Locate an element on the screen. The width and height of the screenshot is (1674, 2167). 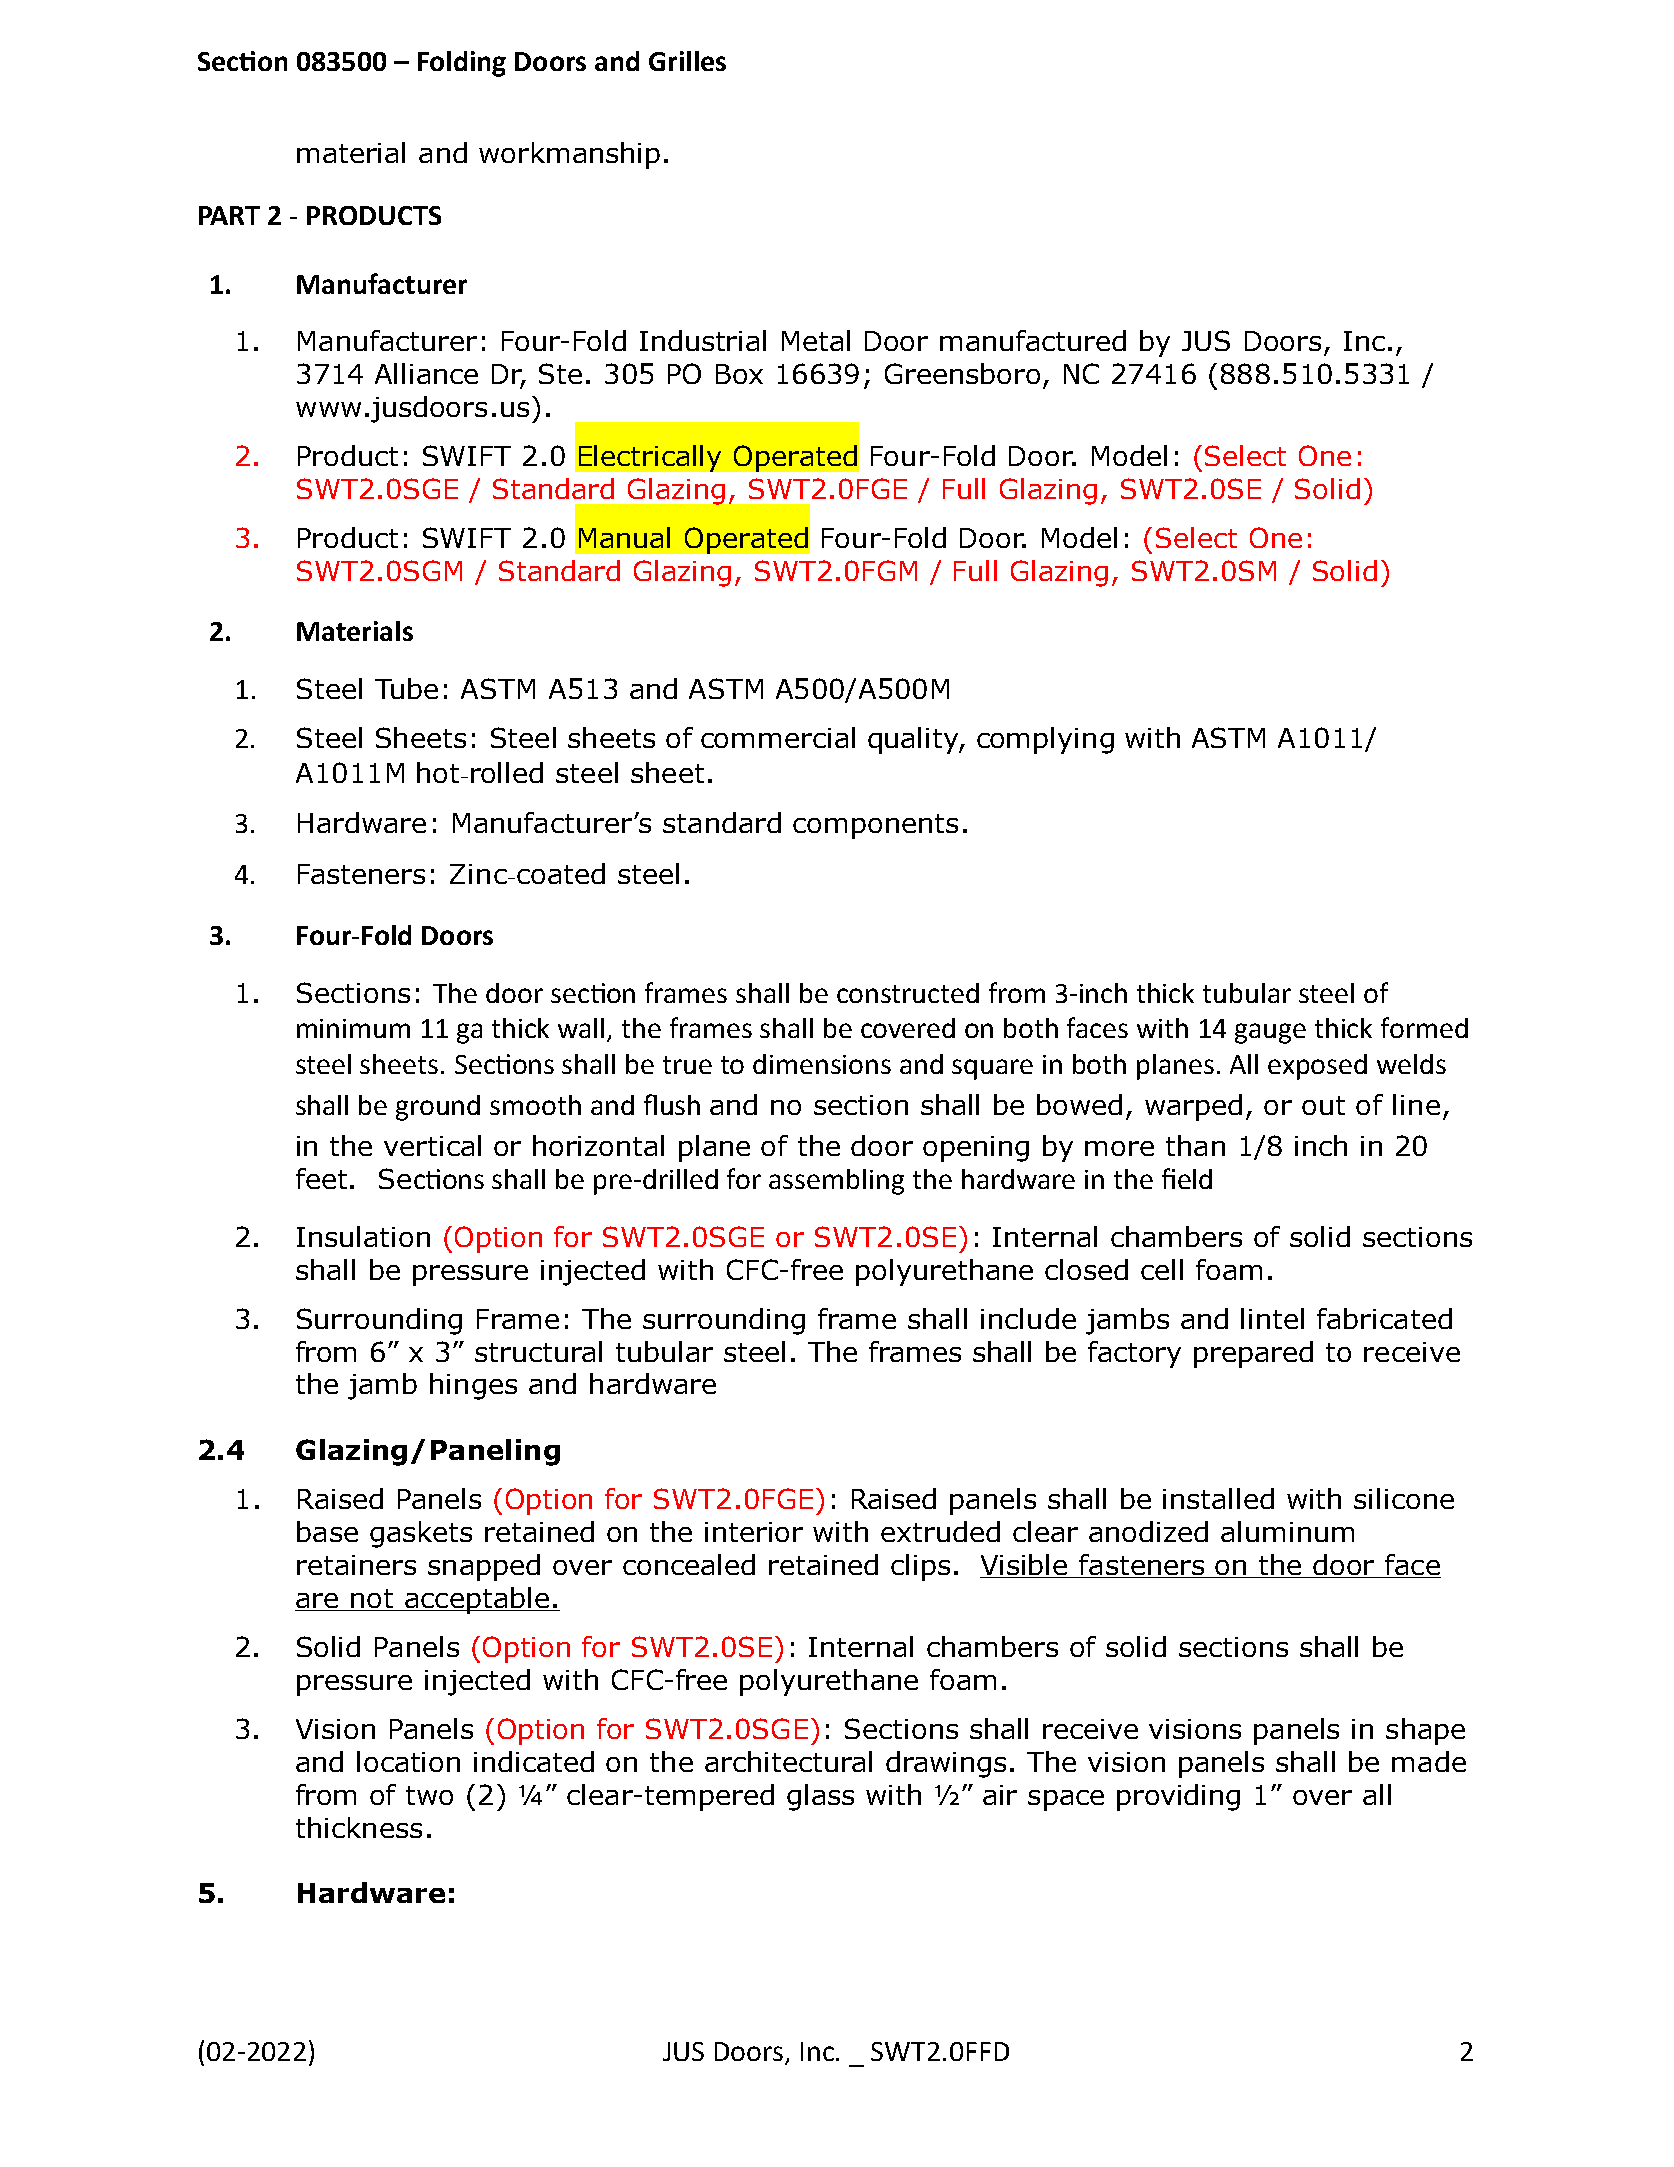
manufactured is located at coordinates (1033, 340).
